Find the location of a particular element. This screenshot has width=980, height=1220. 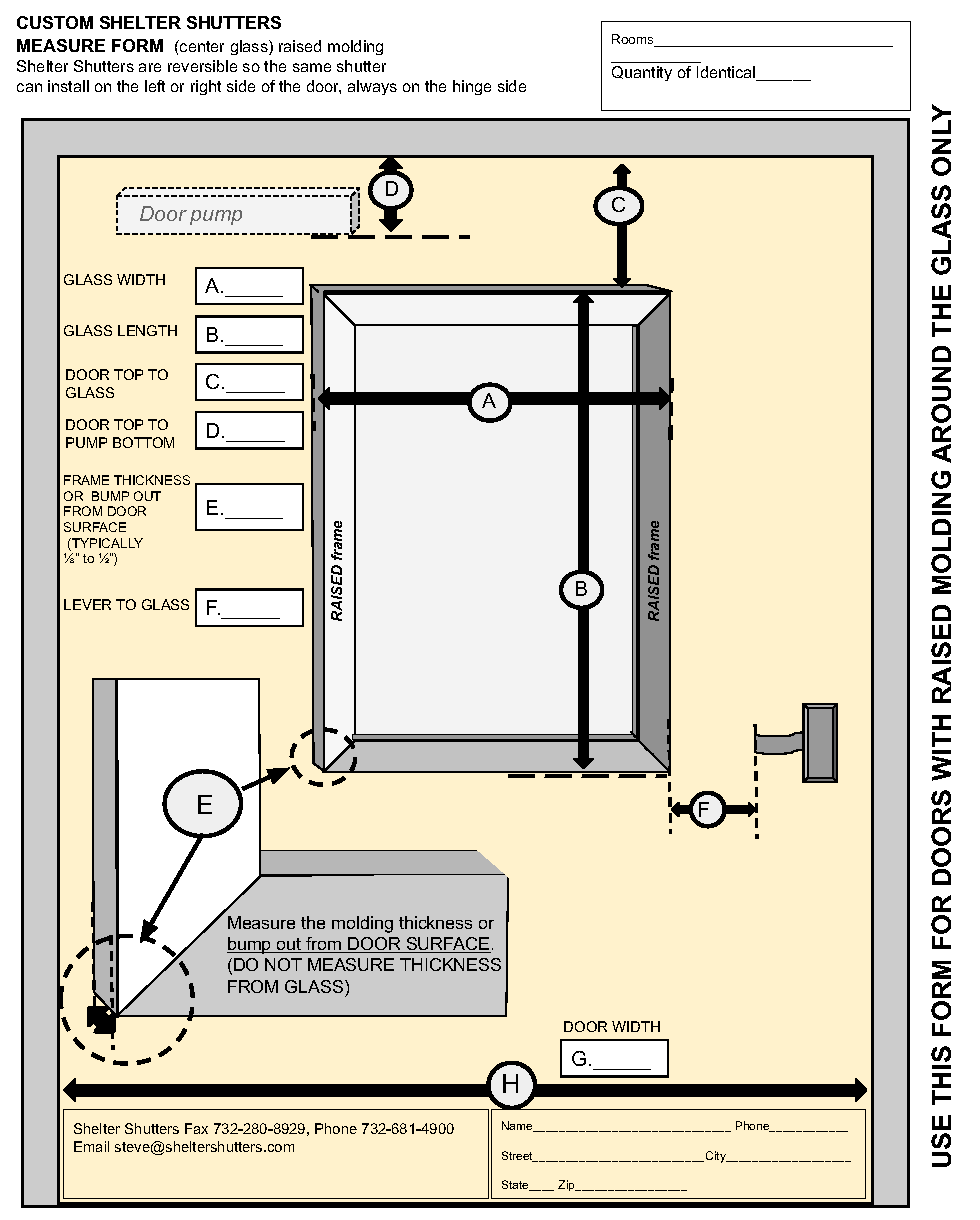

Email is located at coordinates (91, 1146).
